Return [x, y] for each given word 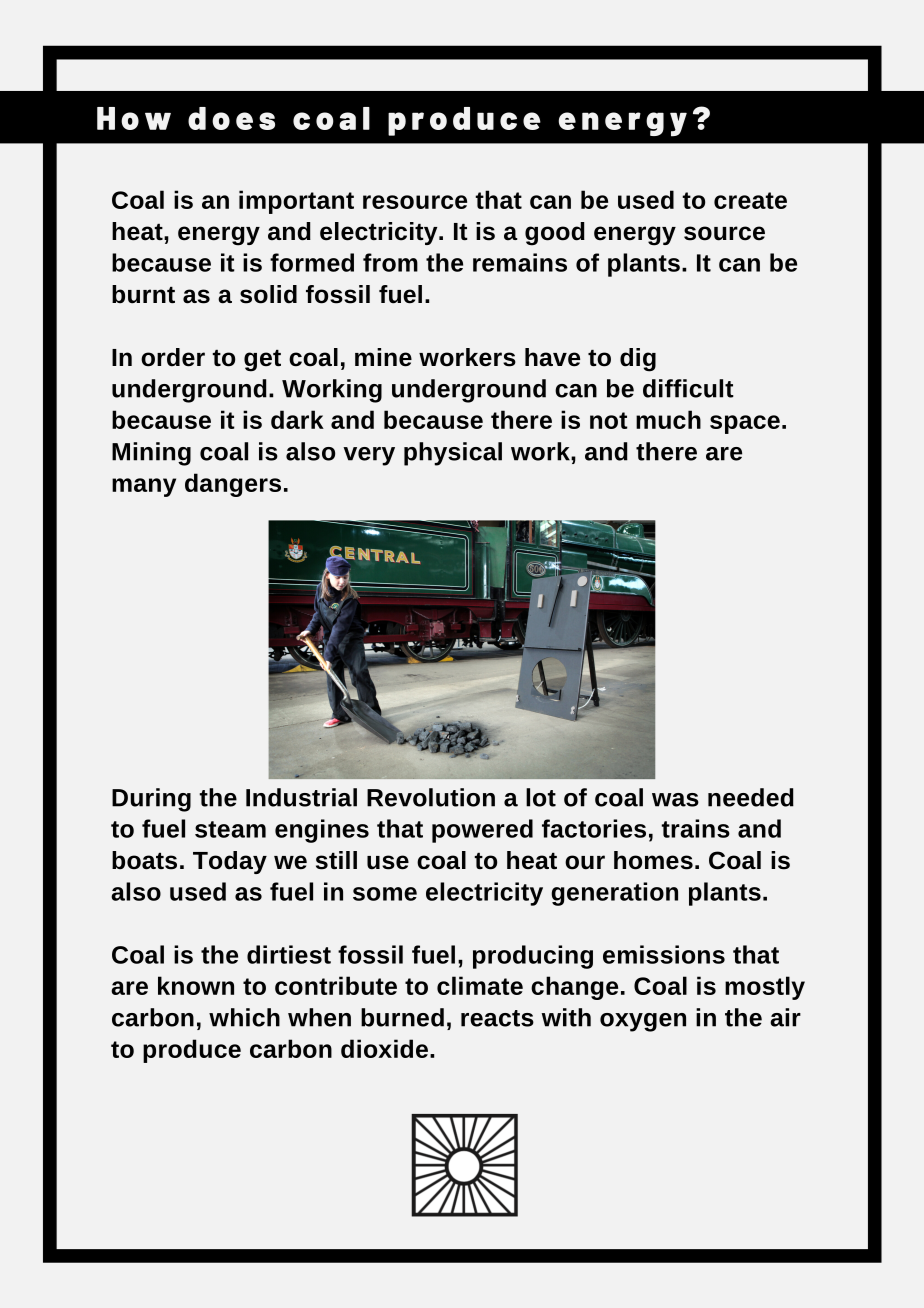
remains [520, 262]
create [750, 200]
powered [482, 831]
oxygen [643, 1022]
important [296, 202]
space [745, 424]
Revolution [431, 797]
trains [695, 828]
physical [453, 454]
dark [297, 419]
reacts [497, 1018]
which [244, 1017]
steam [230, 829]
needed [751, 797]
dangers [233, 485]
